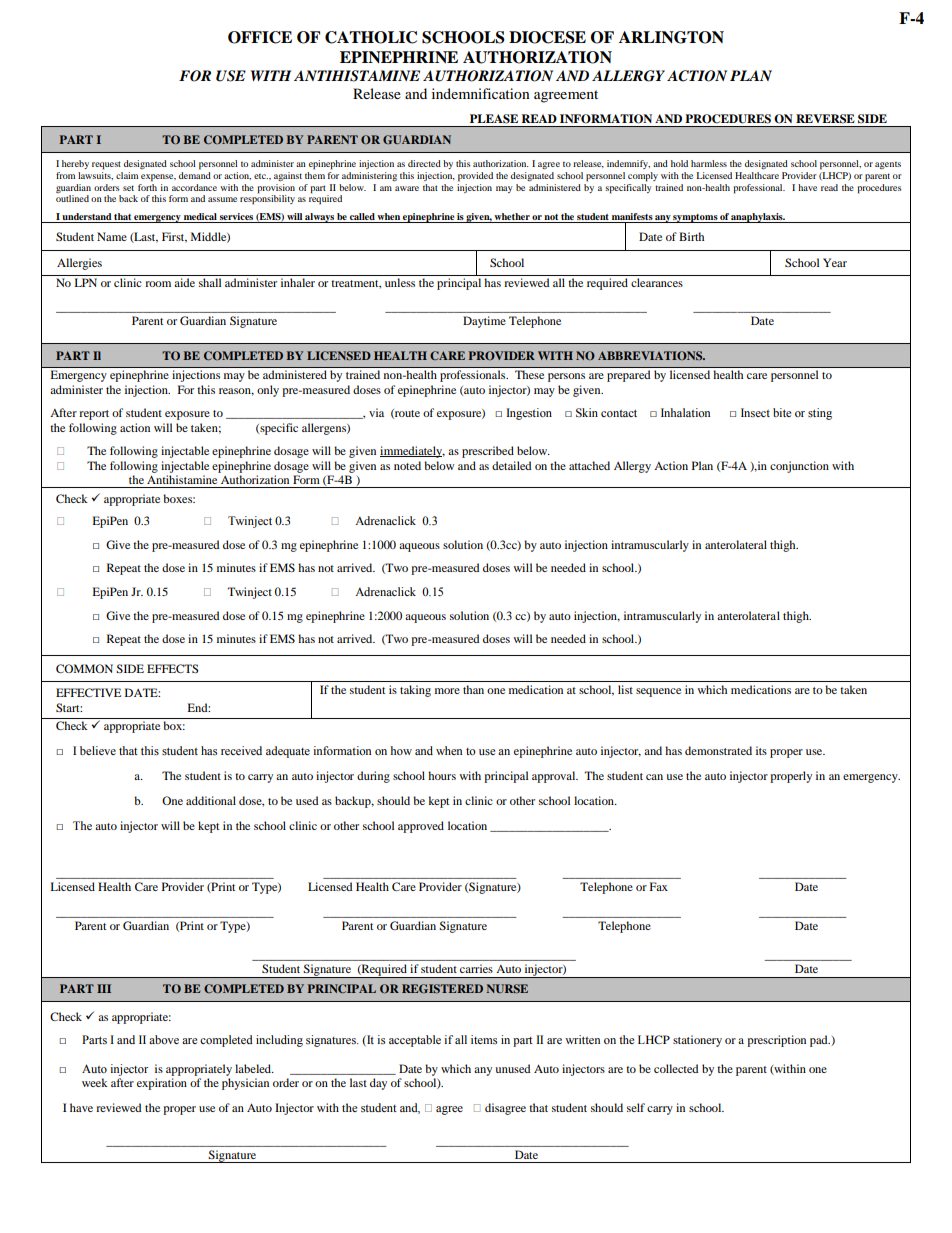  Describe the element at coordinates (658, 692) in the screenshot. I see `sequence` at that location.
